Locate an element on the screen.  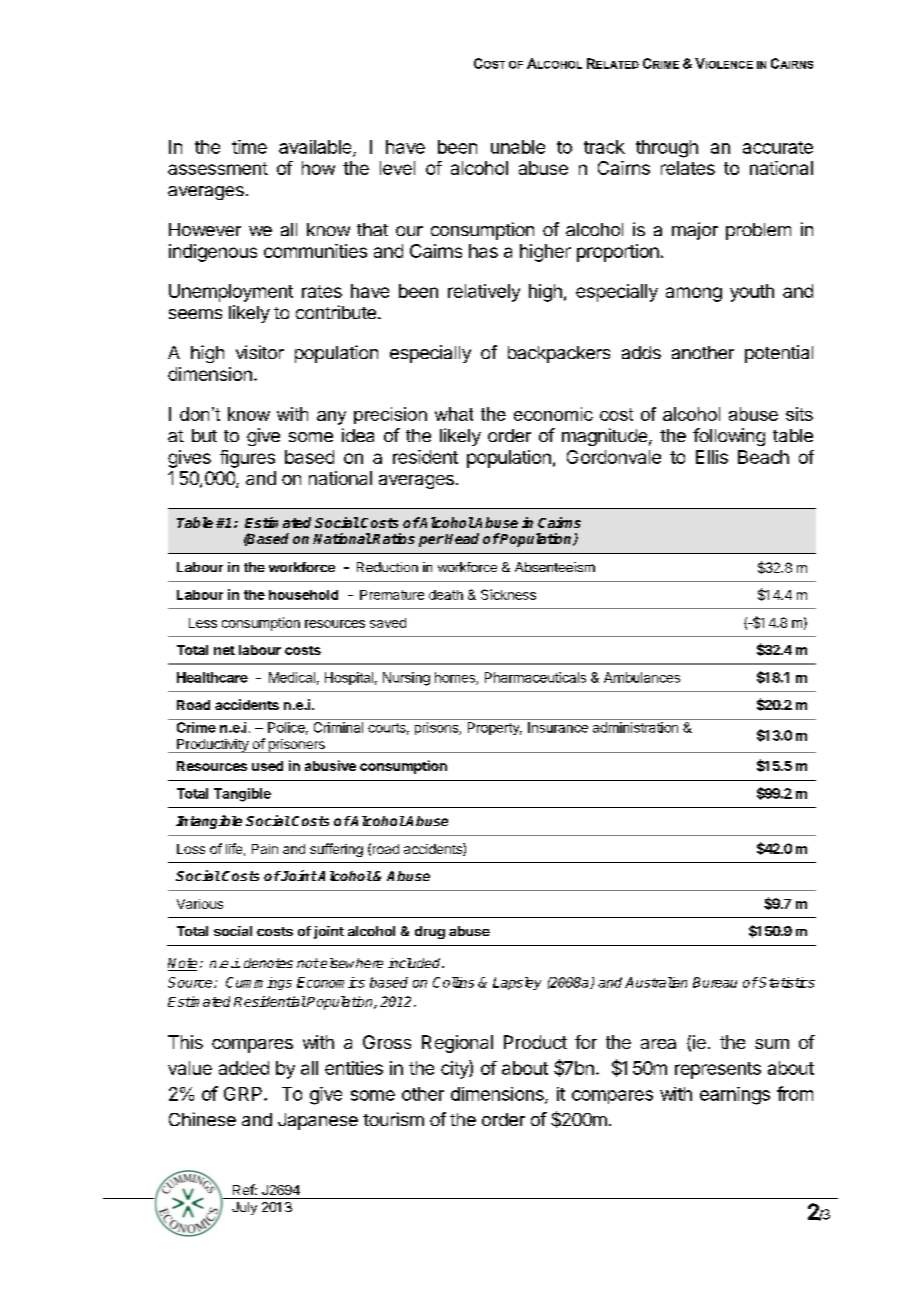
Pharmaceuticals is located at coordinates (535, 677).
